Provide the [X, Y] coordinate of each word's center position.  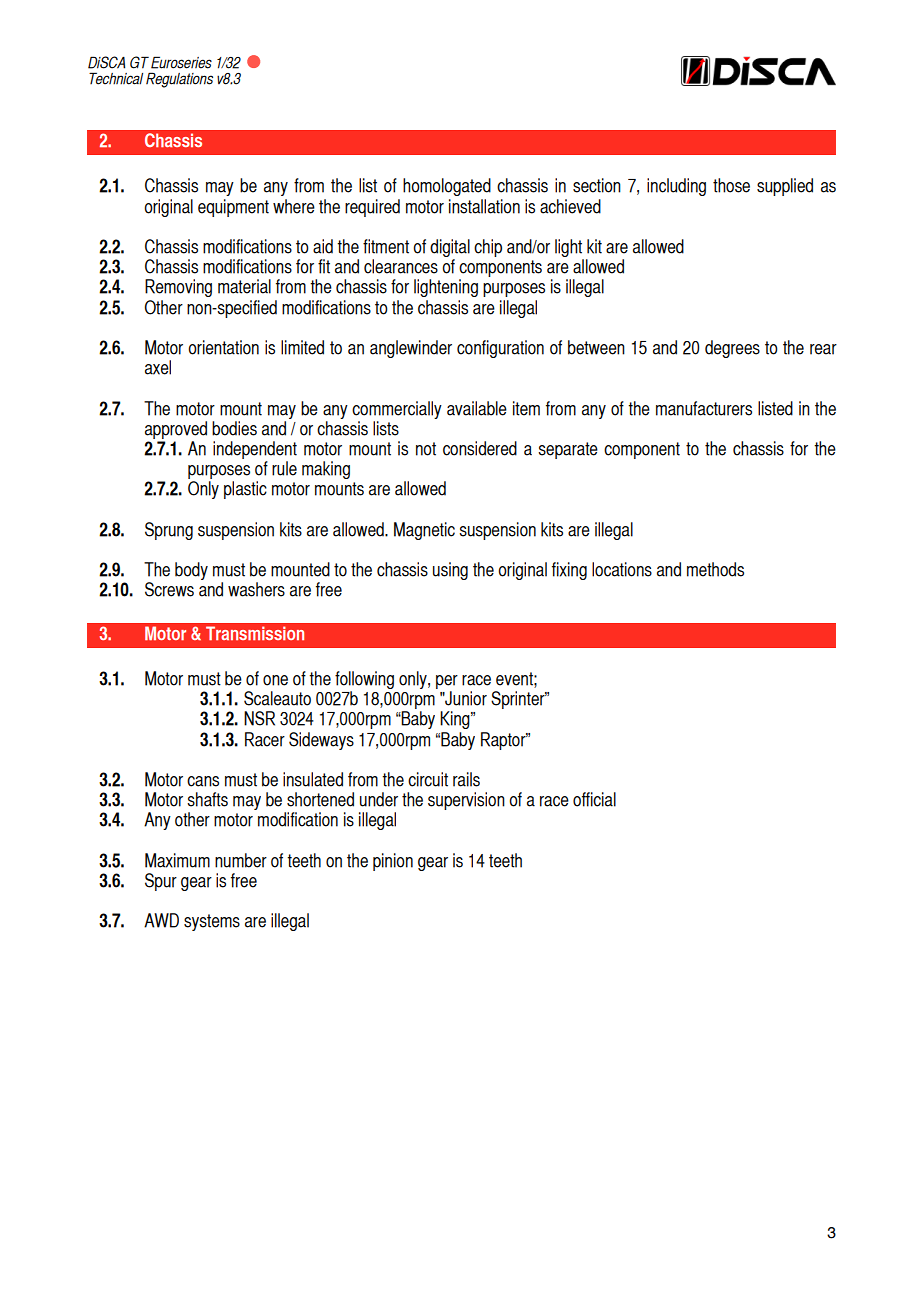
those [731, 185]
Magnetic [424, 531]
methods [715, 569]
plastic [245, 490]
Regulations [179, 80]
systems [212, 922]
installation [484, 206]
